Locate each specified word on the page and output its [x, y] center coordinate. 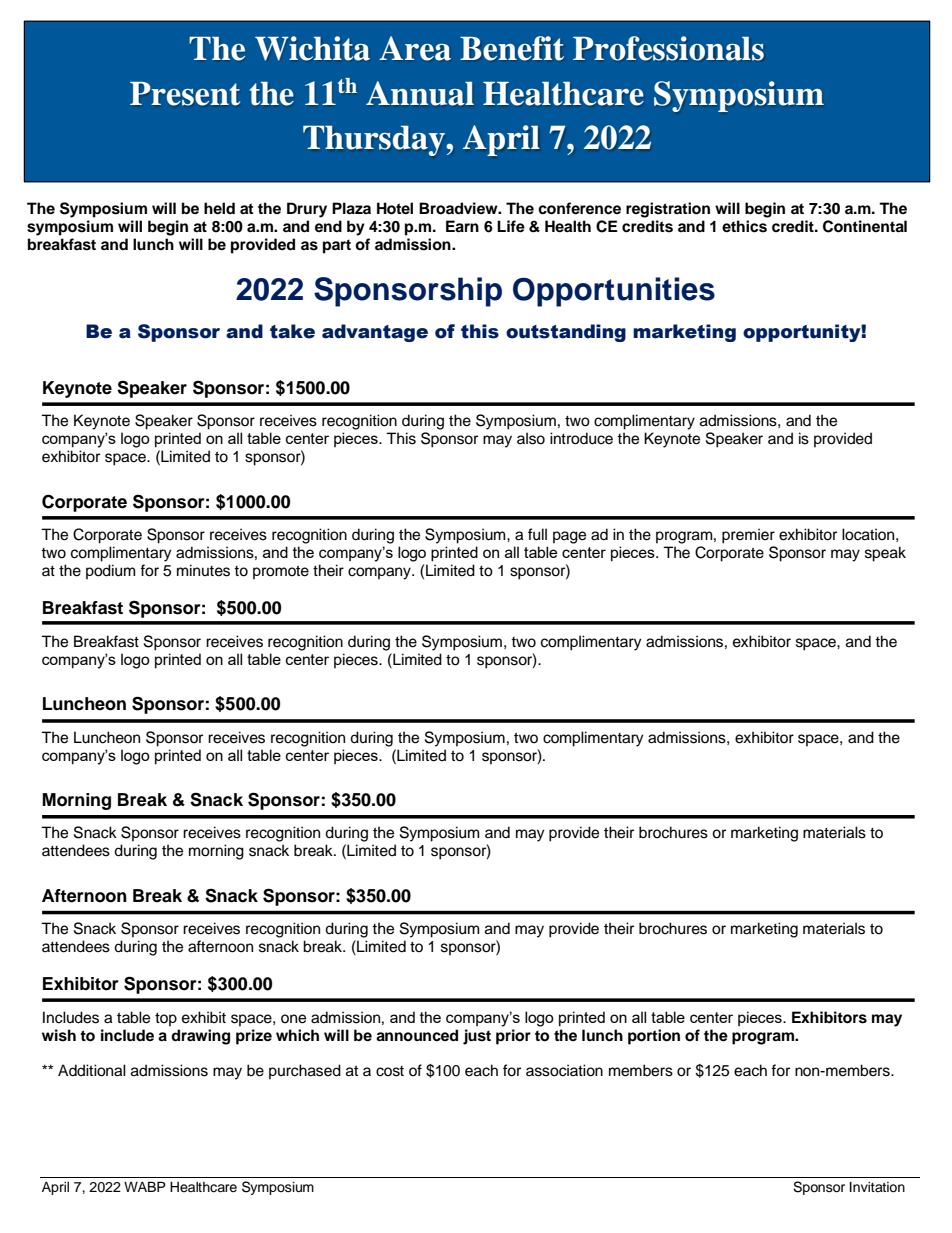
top [166, 1020]
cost [390, 1071]
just [477, 1037]
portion [654, 1037]
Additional [92, 1070]
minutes [203, 570]
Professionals [668, 48]
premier [748, 536]
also [531, 438]
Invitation [877, 1187]
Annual [420, 93]
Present [185, 94]
